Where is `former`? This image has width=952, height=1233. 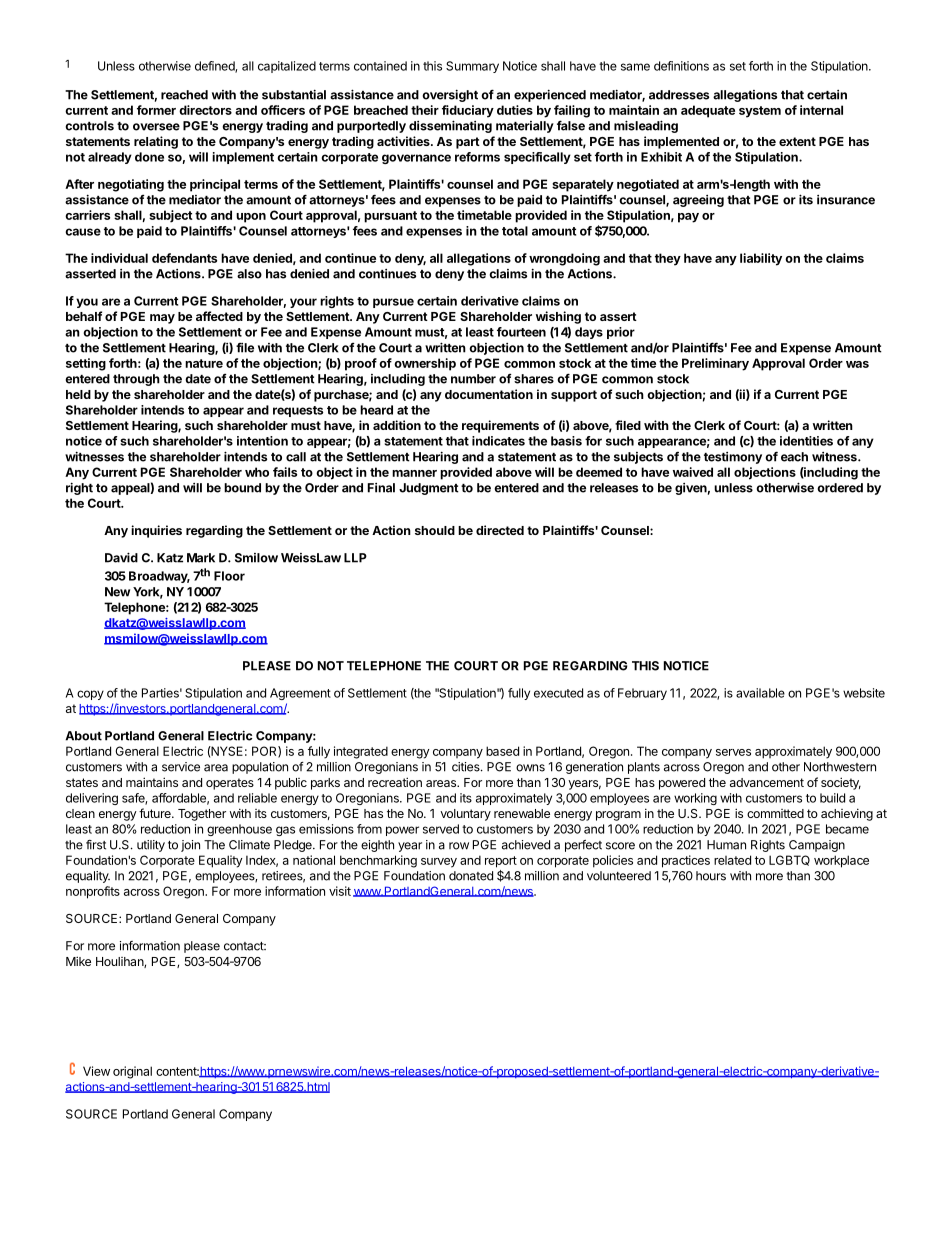
former is located at coordinates (156, 110).
